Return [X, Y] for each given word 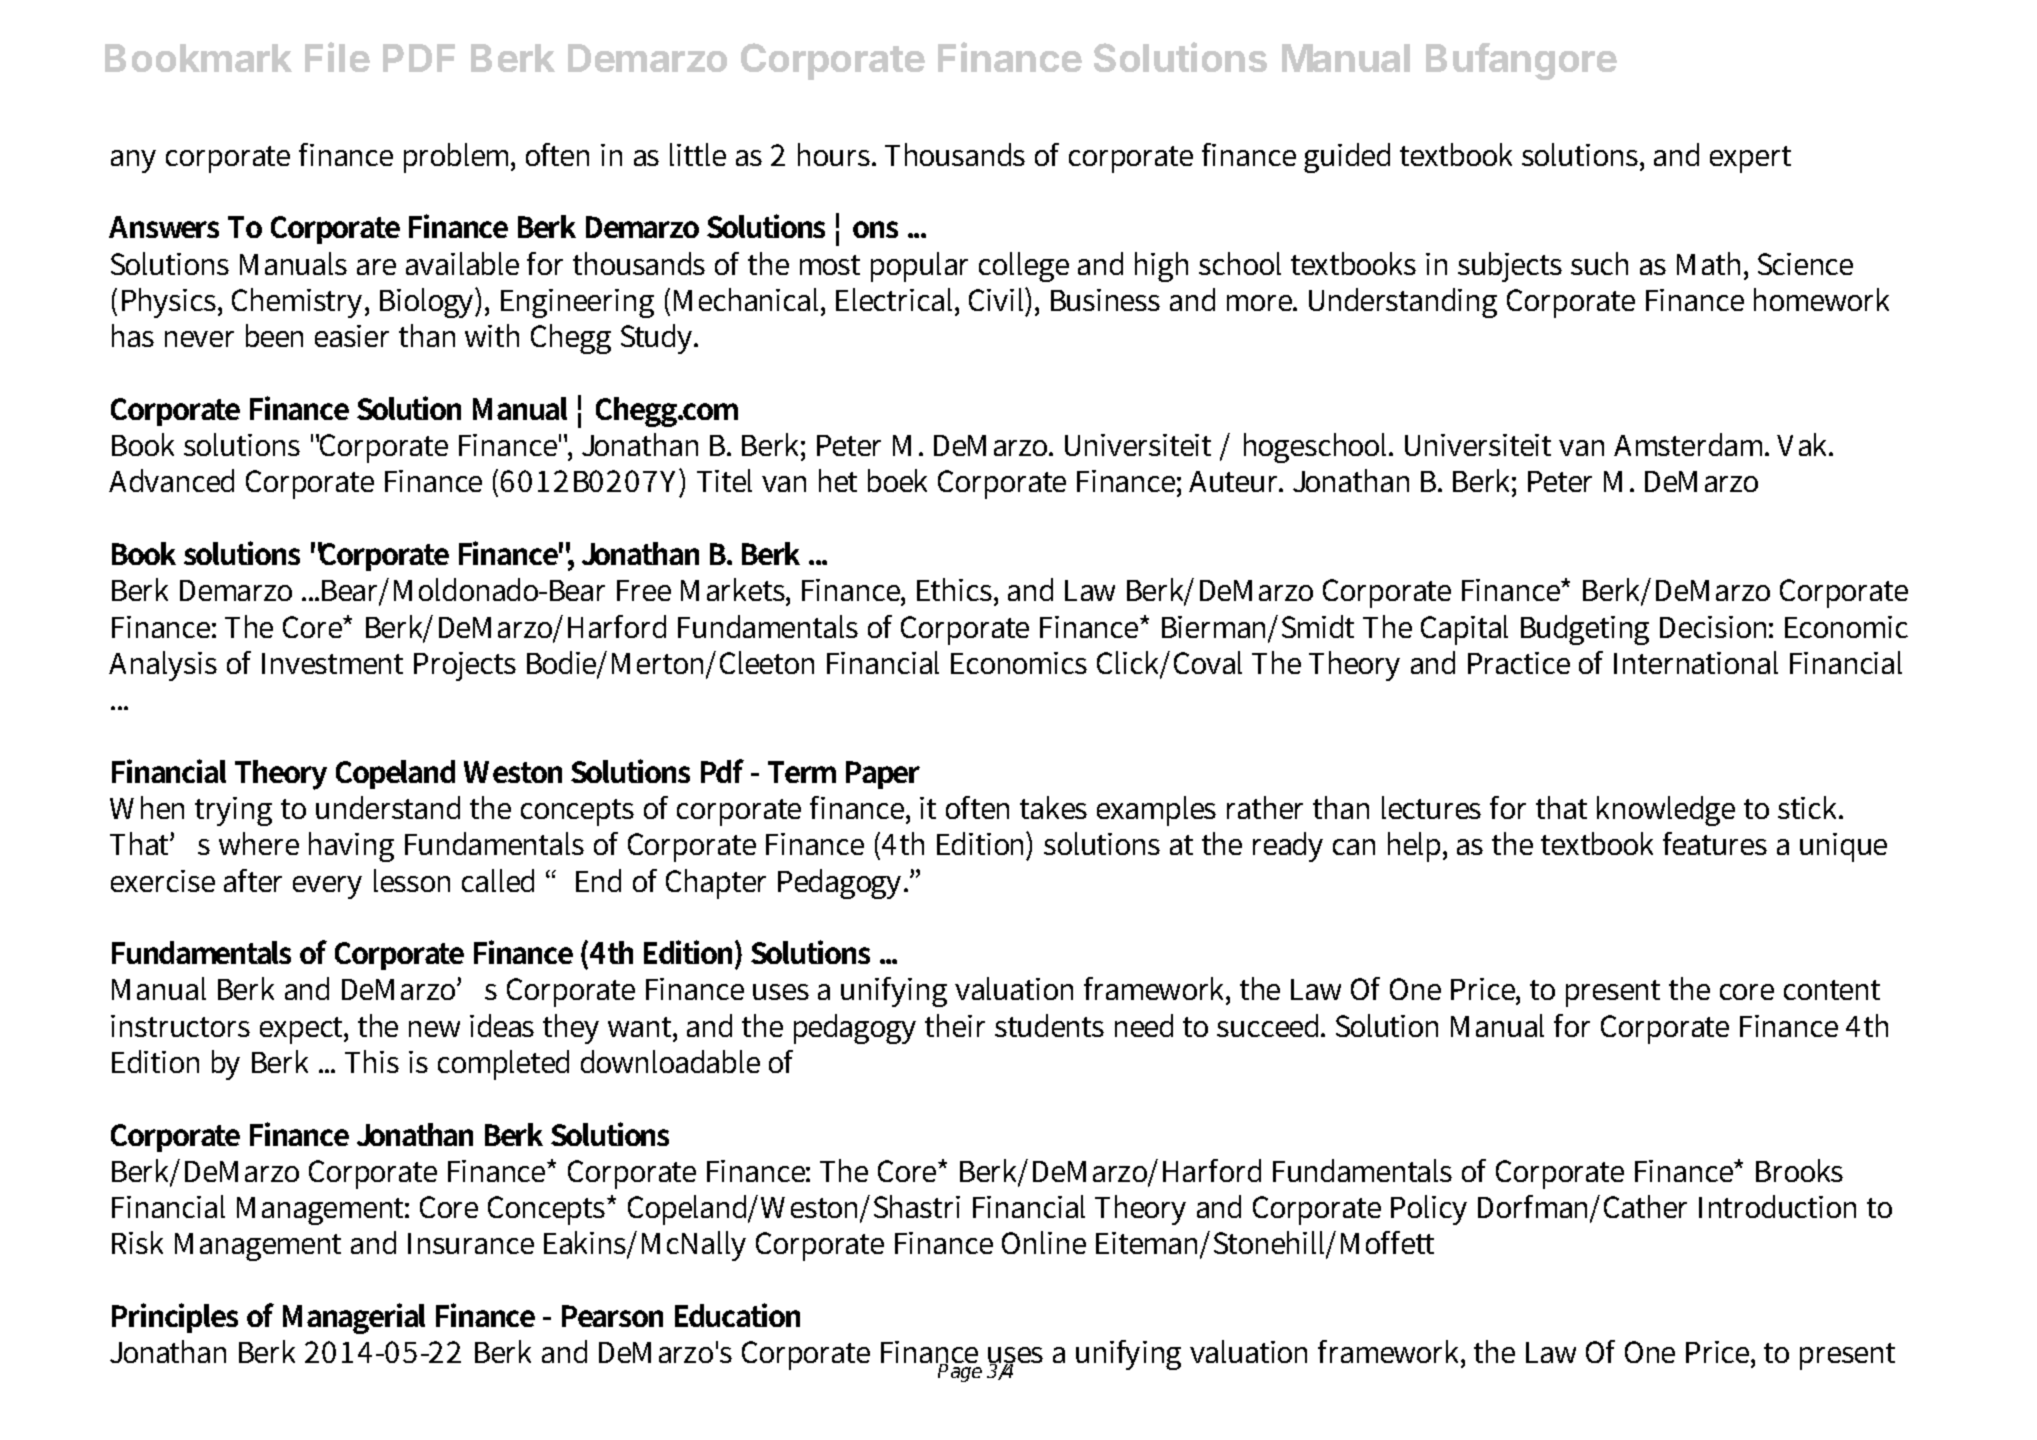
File [337, 57]
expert [1750, 159]
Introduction [1777, 1206]
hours [835, 154]
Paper [883, 775]
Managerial [354, 1318]
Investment [332, 663]
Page [959, 1372]
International [1696, 662]
